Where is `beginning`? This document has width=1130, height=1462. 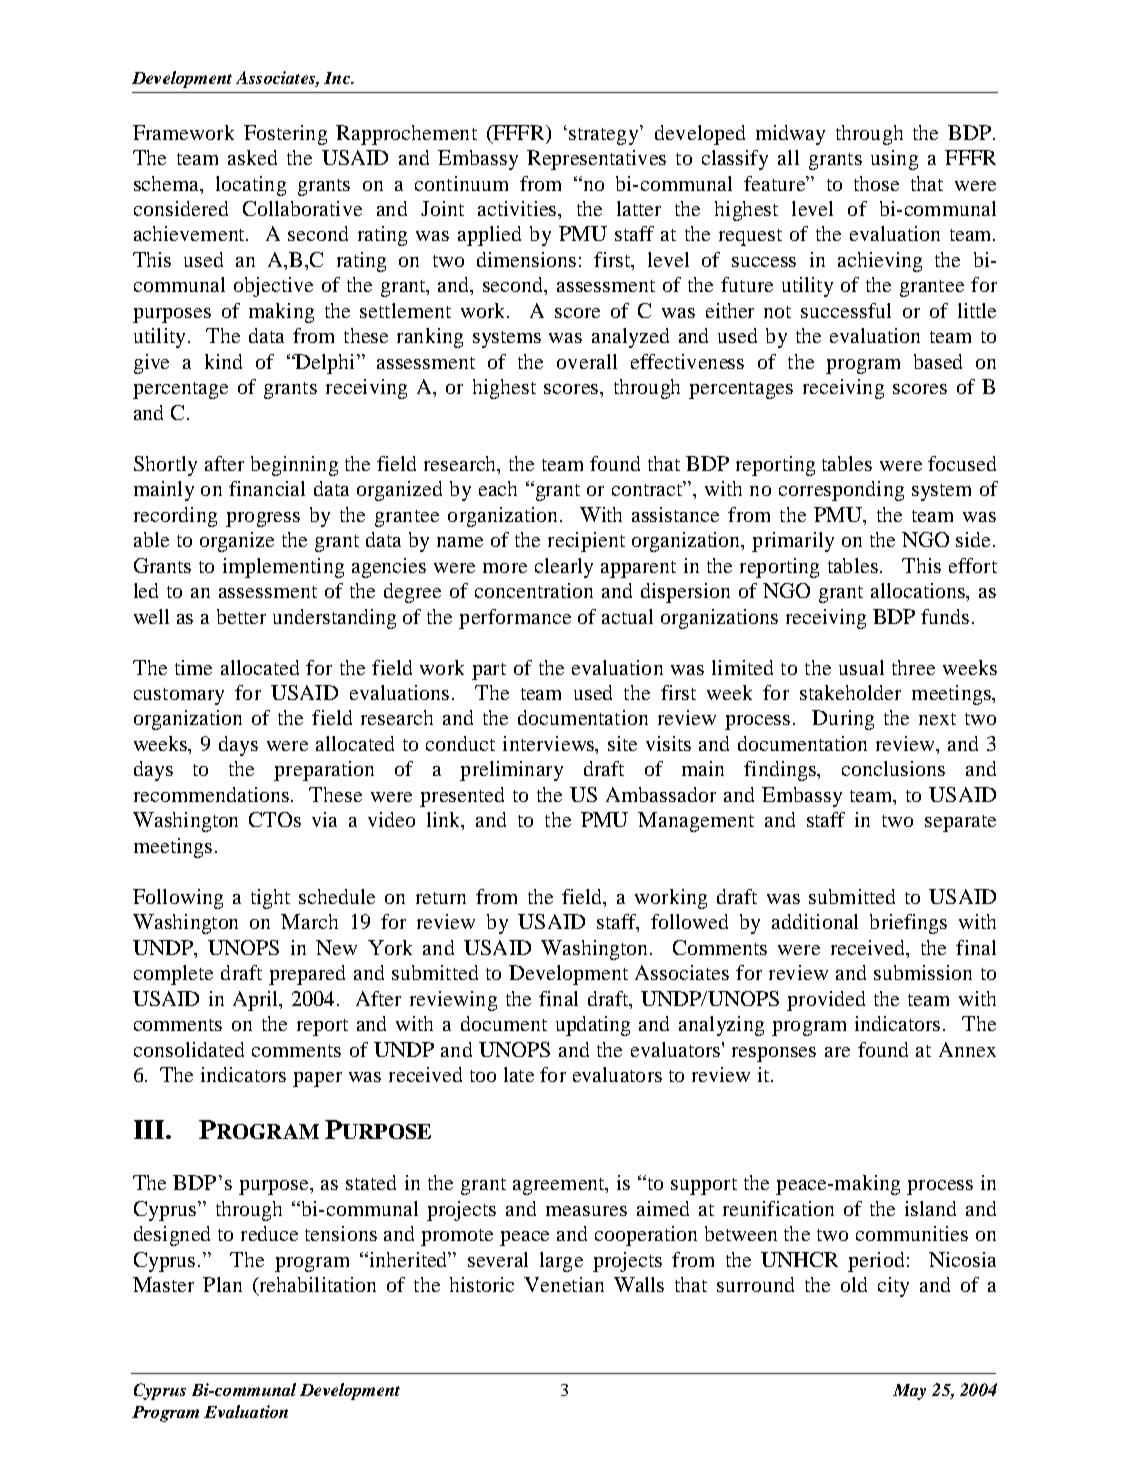
beginning is located at coordinates (294, 466).
